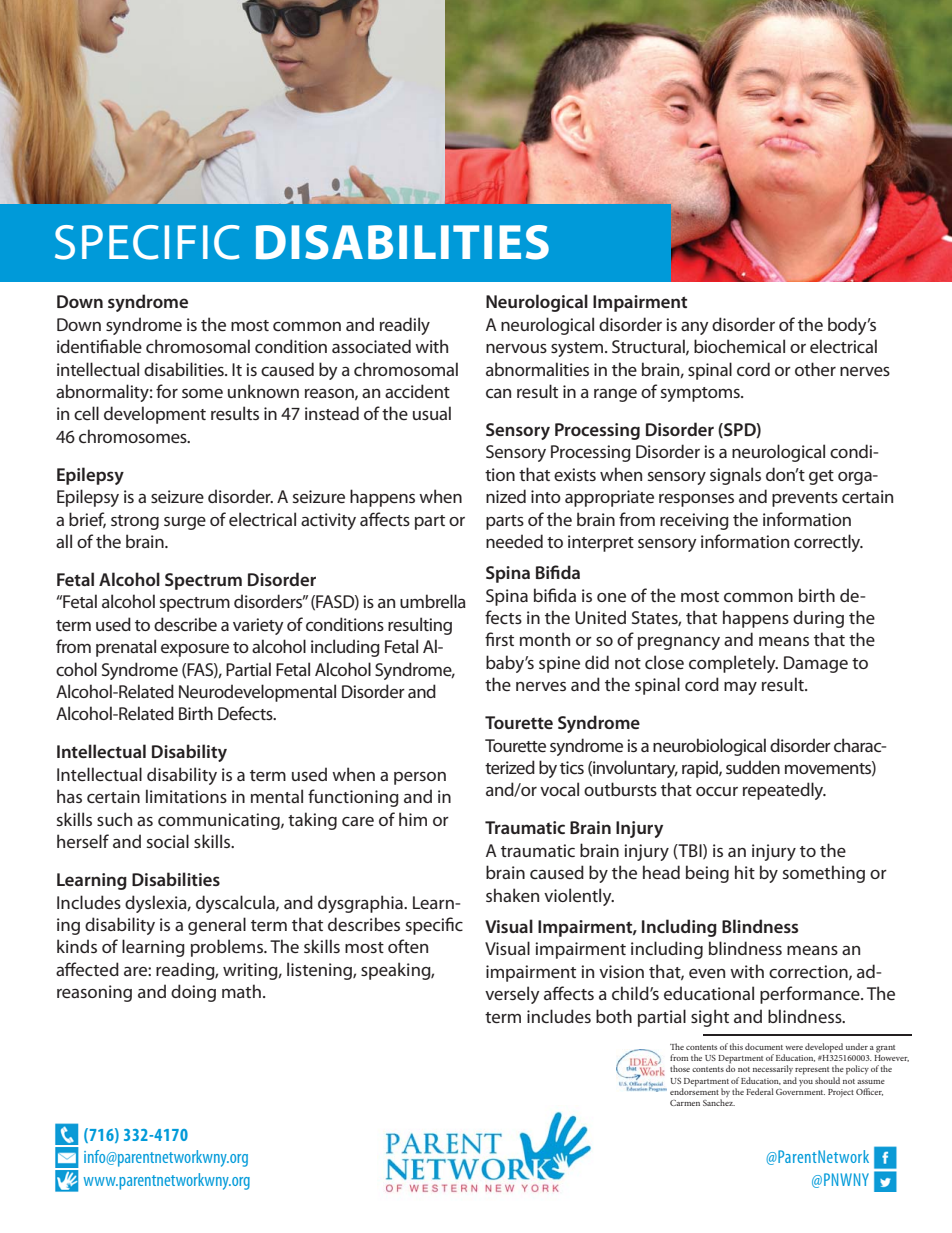 Image resolution: width=952 pixels, height=1233 pixels. Describe the element at coordinates (821, 477) in the screenshot. I see `get` at that location.
